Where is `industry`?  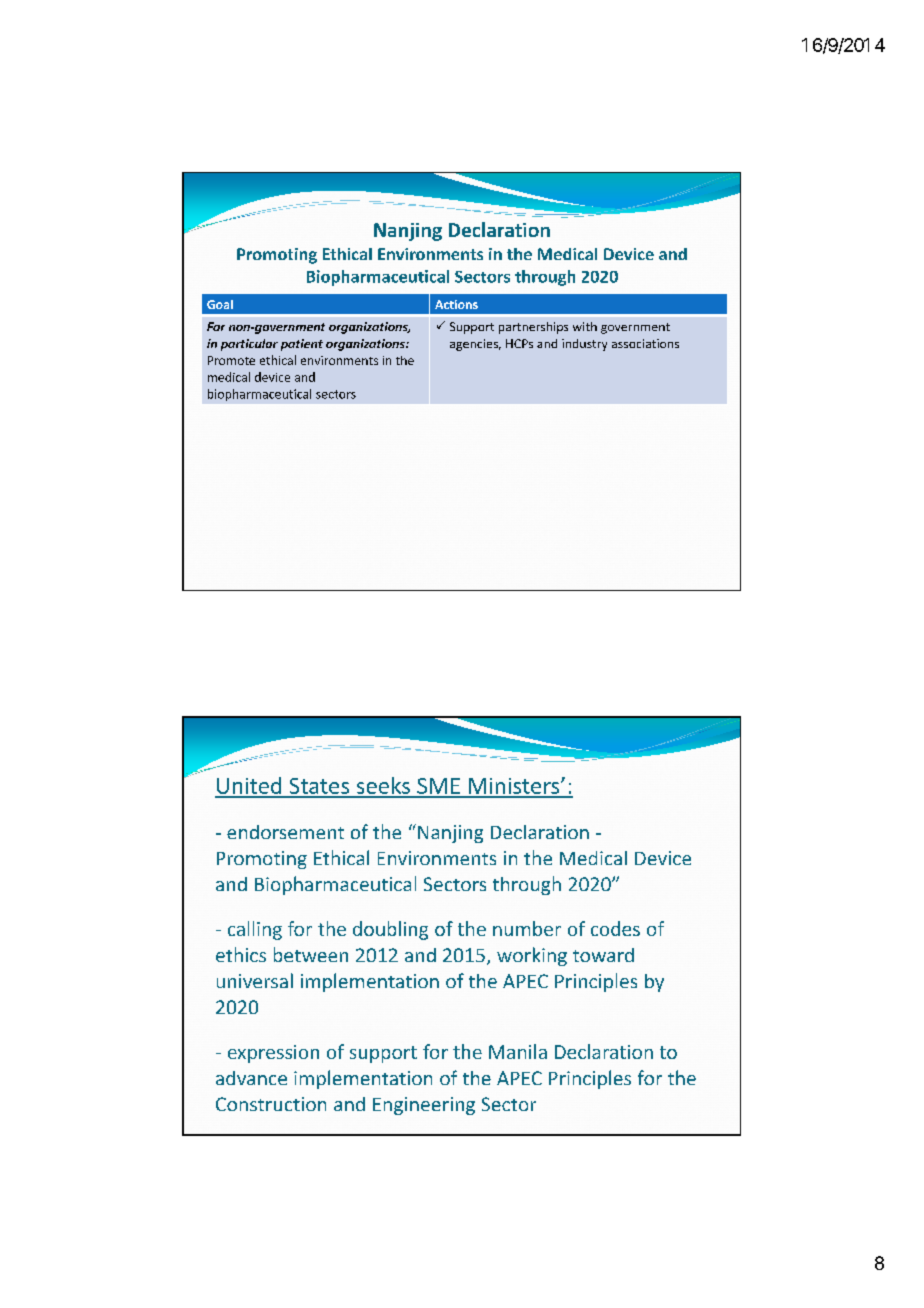 industry is located at coordinates (584, 345).
